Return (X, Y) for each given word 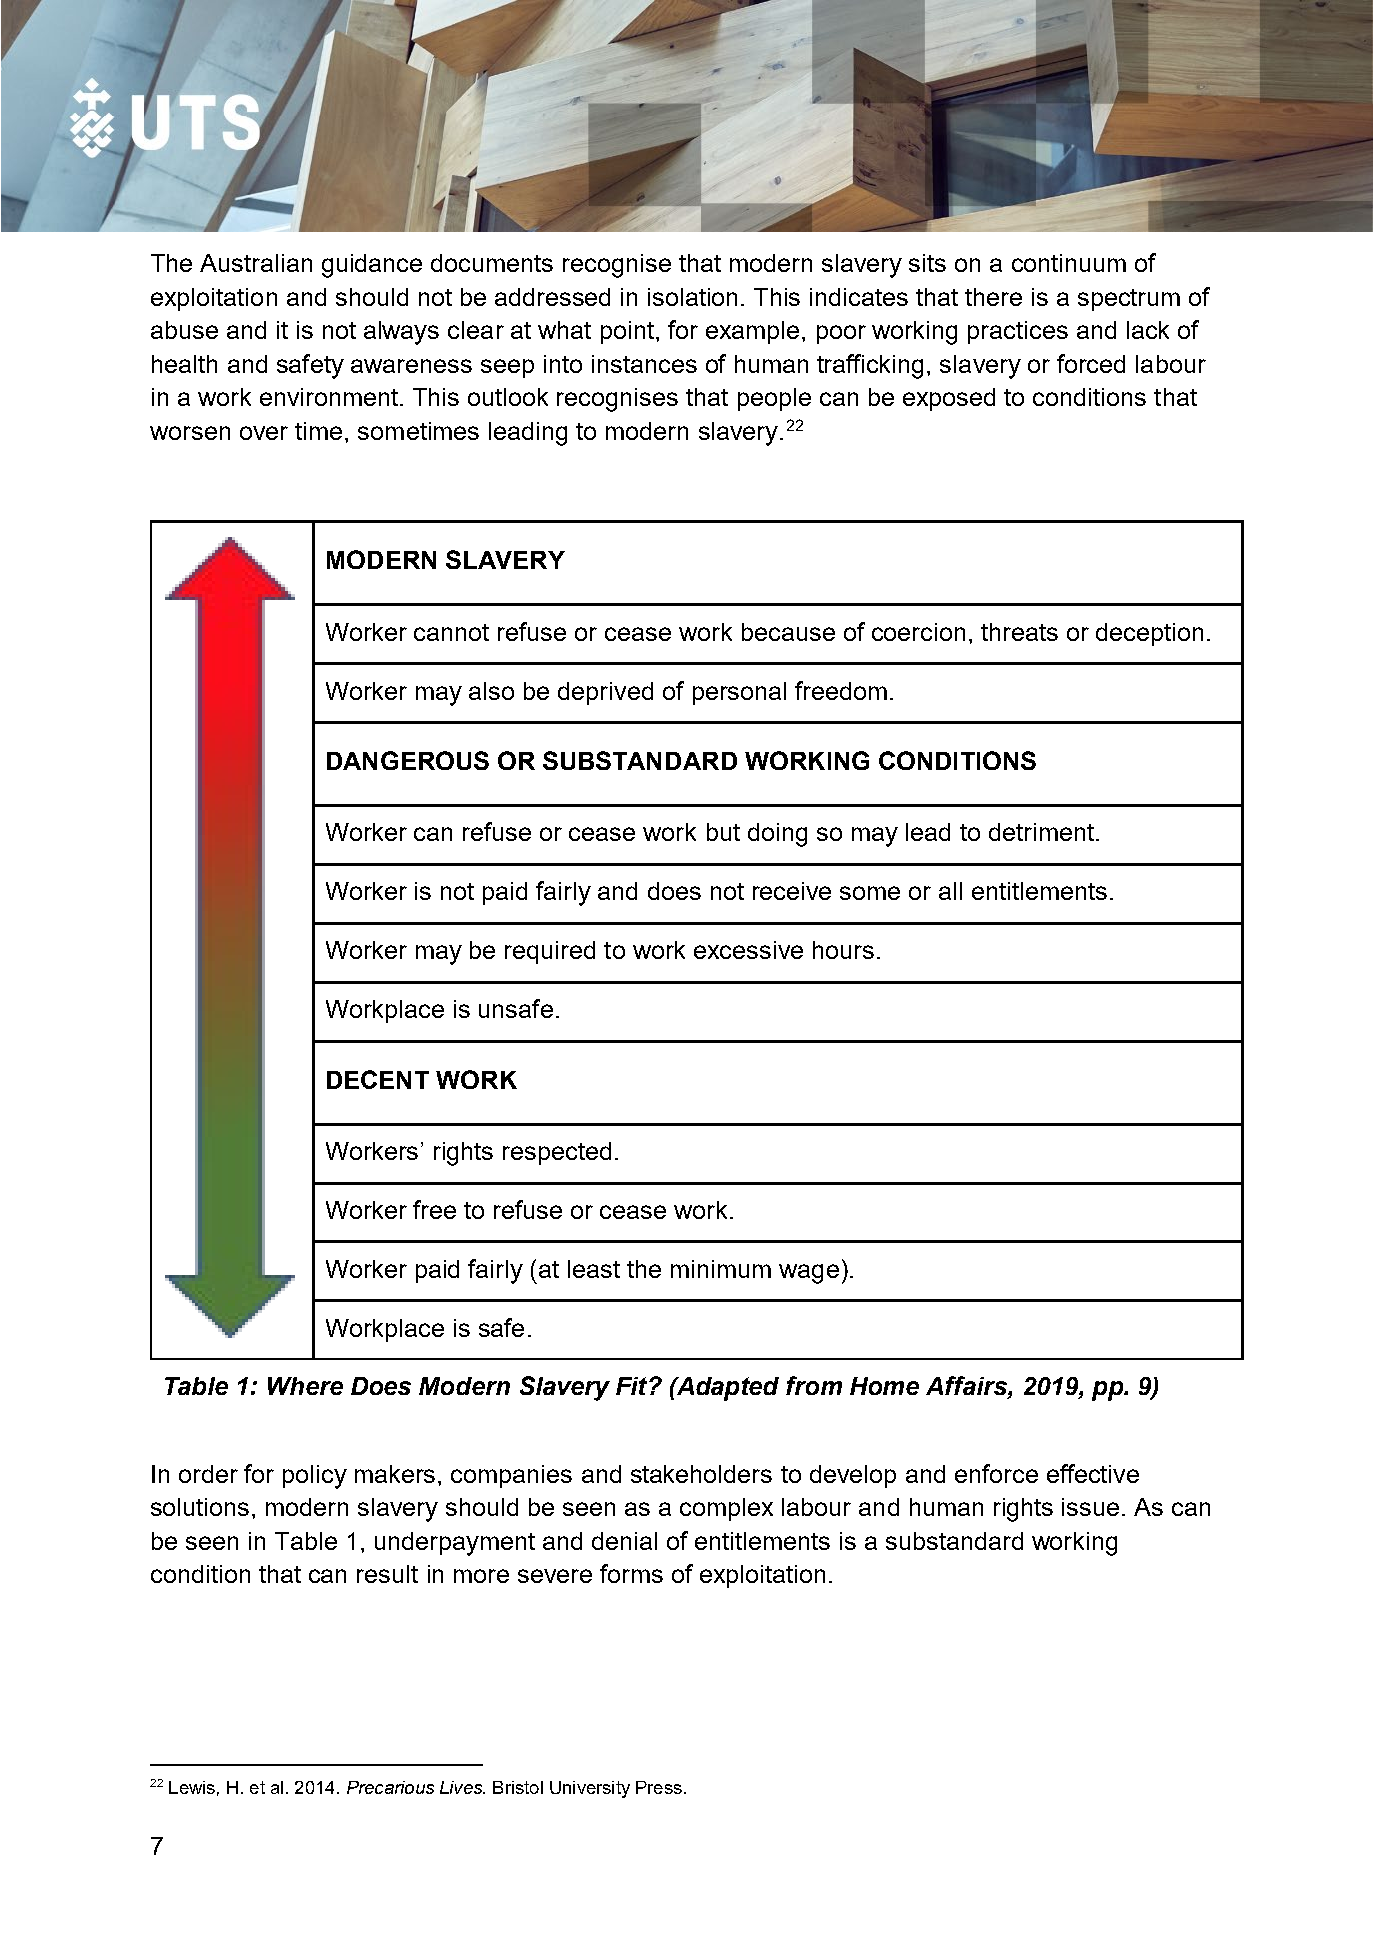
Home (884, 1386)
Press (659, 1787)
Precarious (390, 1787)
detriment (1041, 832)
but (723, 832)
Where (305, 1386)
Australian (256, 263)
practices (1018, 332)
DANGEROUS (408, 760)
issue (1090, 1507)
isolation (692, 297)
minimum (721, 1269)
